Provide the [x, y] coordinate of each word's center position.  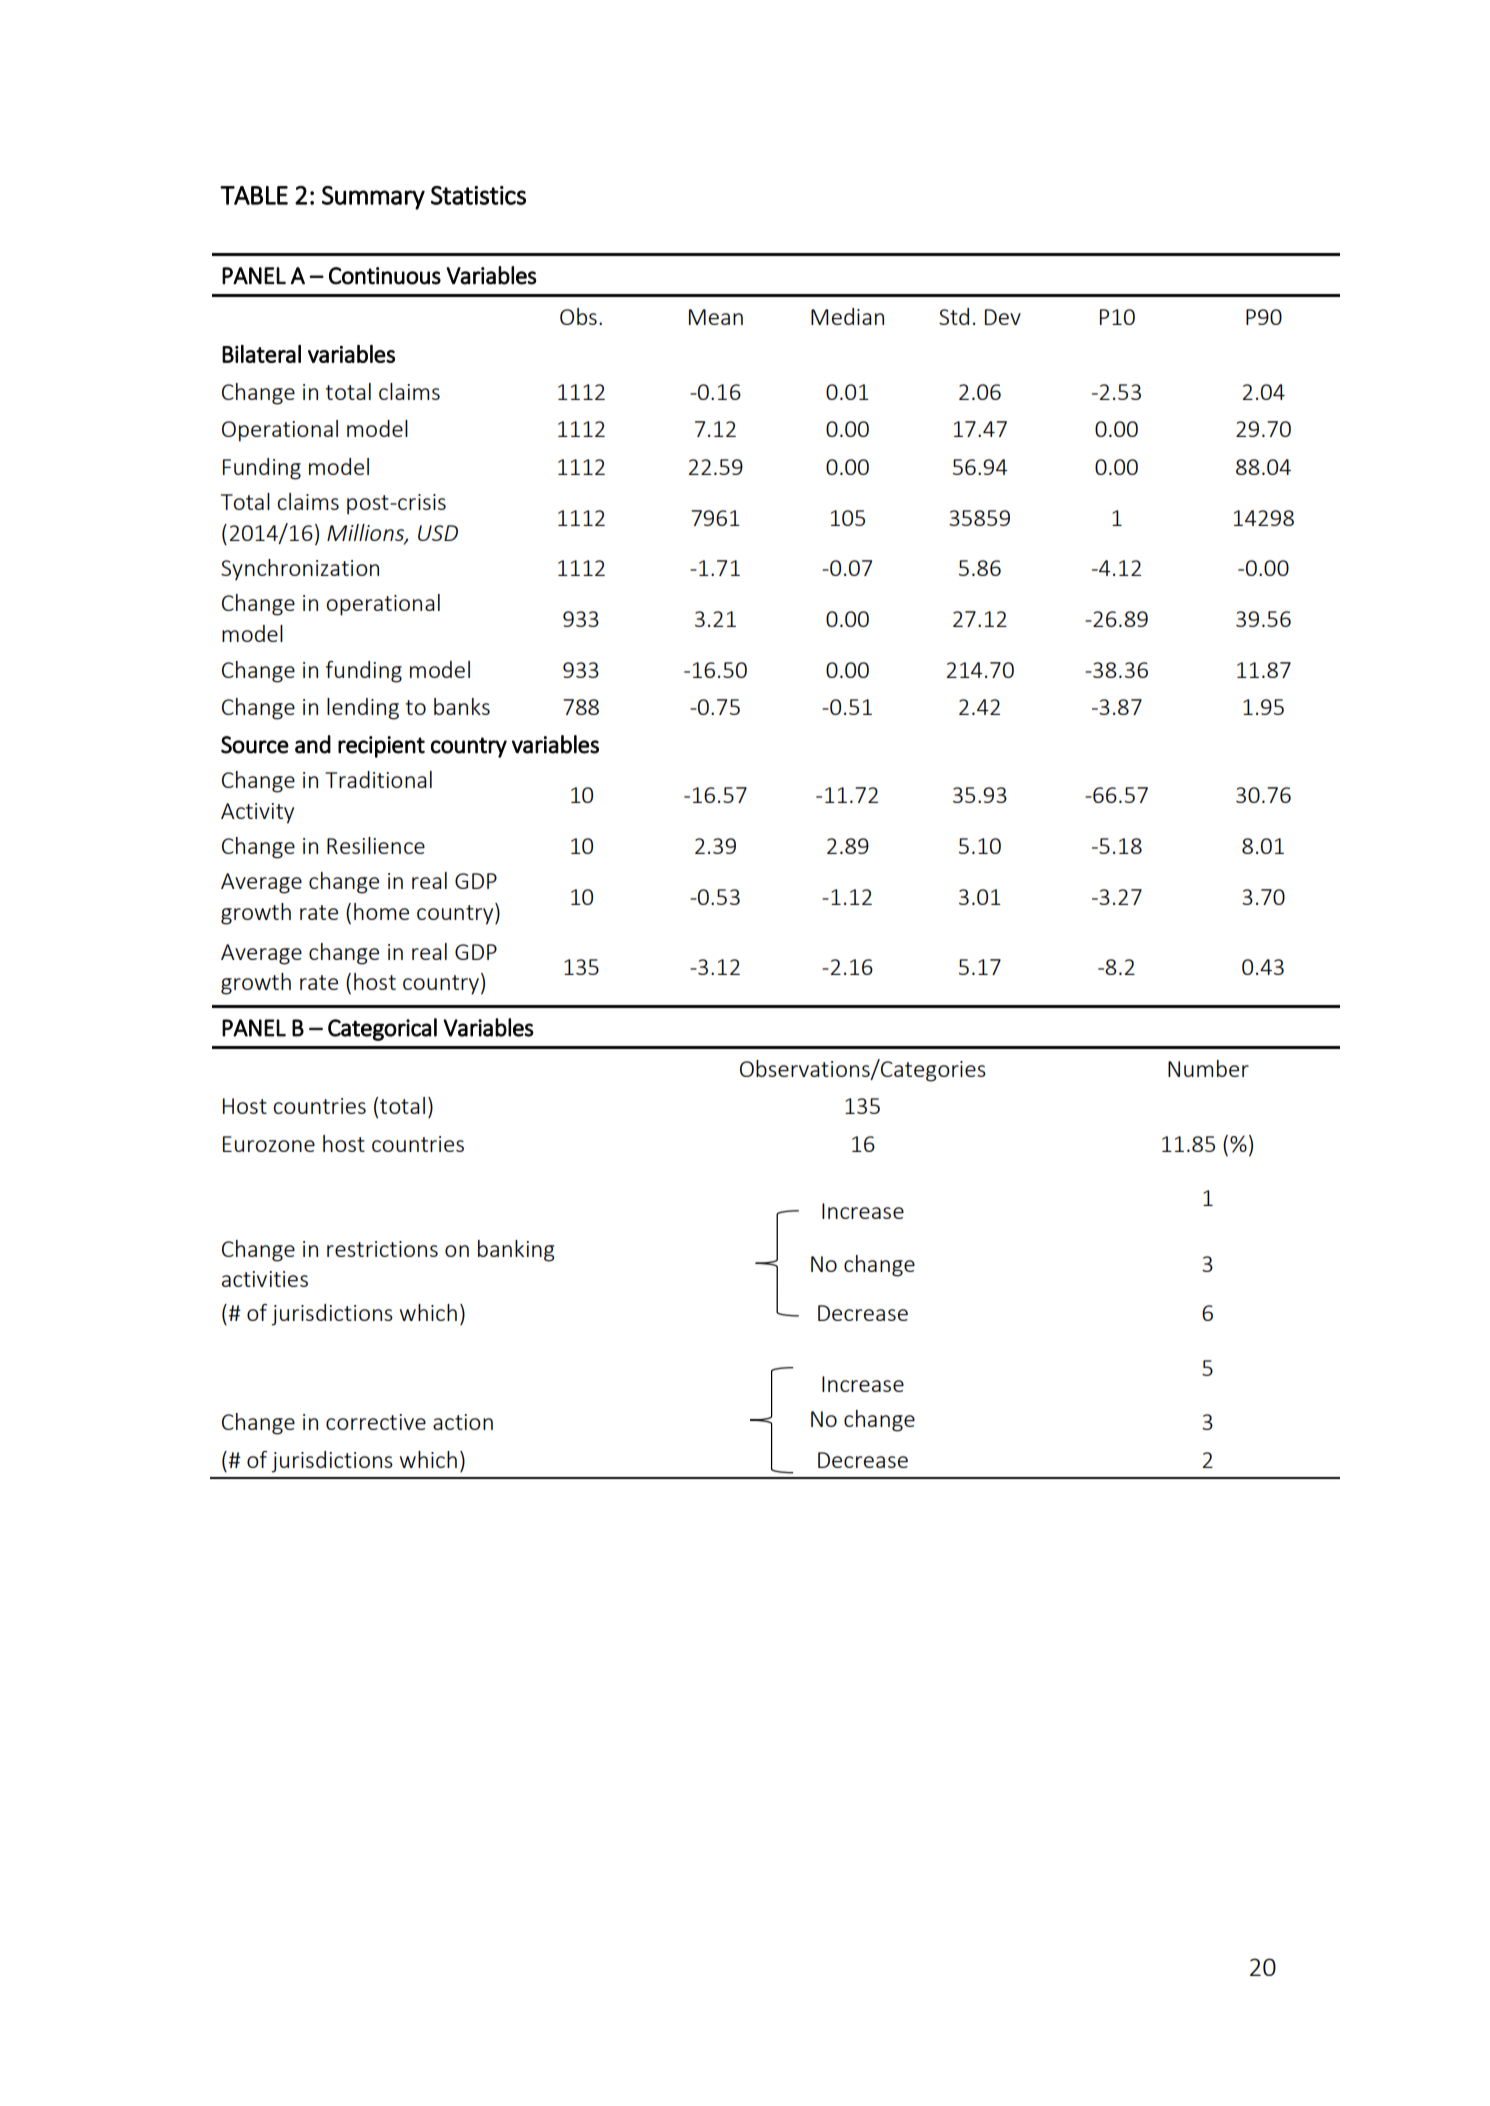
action [463, 1422]
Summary [373, 198]
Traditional [378, 779]
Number [1208, 1068]
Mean [716, 317]
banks [462, 706]
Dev [1003, 317]
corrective [376, 1422]
